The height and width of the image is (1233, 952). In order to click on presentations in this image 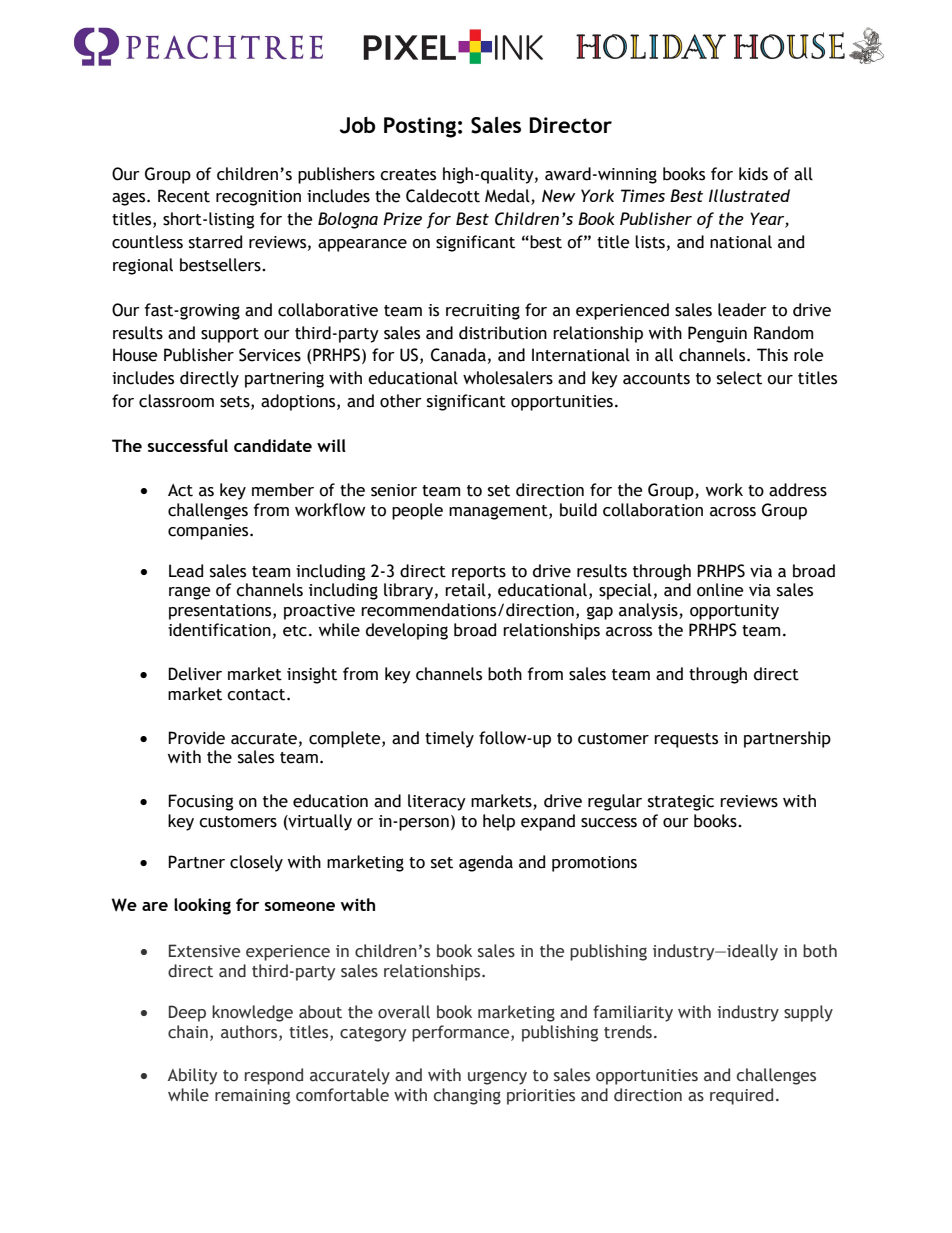, I will do `click(221, 612)`.
